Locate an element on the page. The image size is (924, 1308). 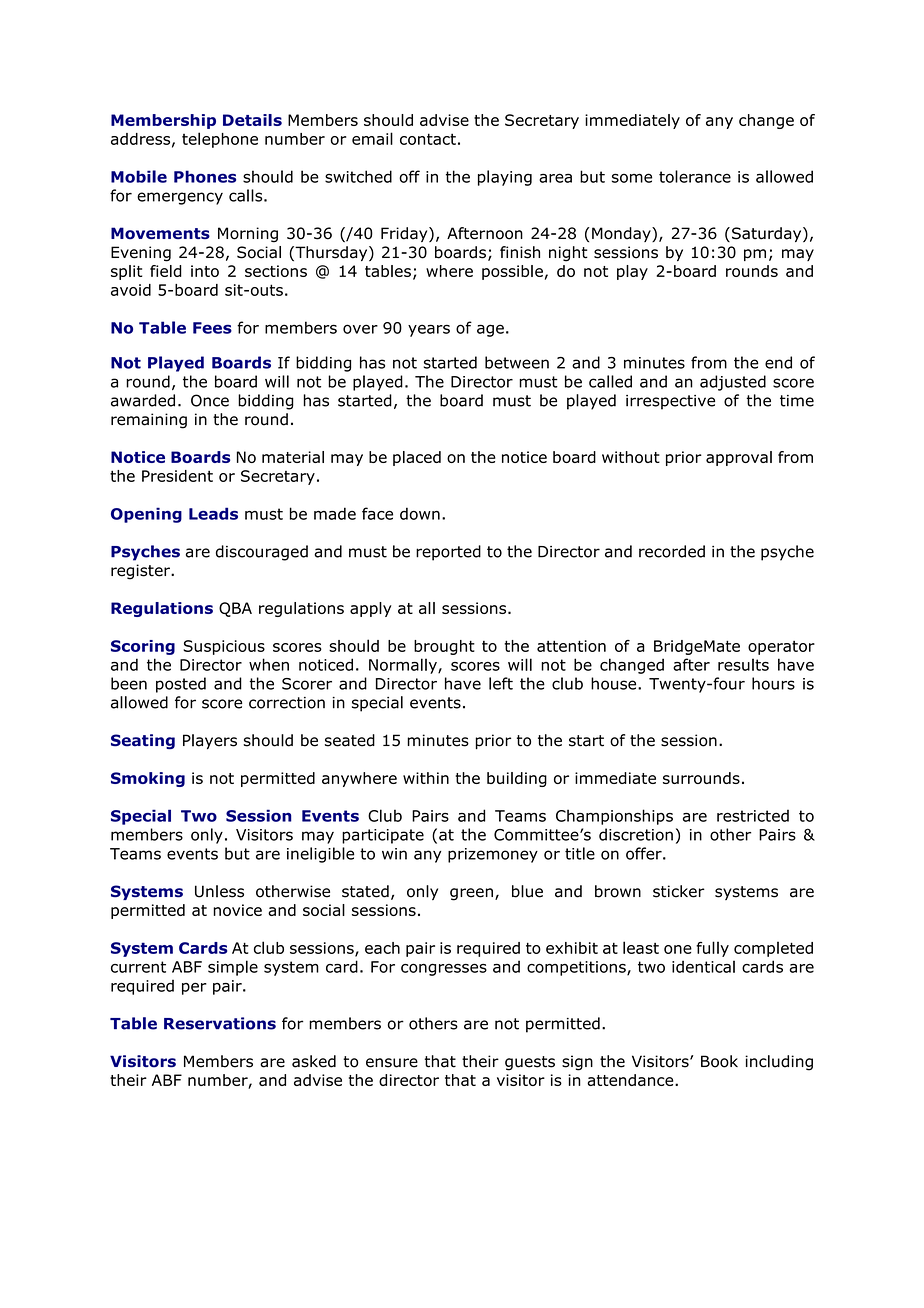
contact is located at coordinates (428, 139).
